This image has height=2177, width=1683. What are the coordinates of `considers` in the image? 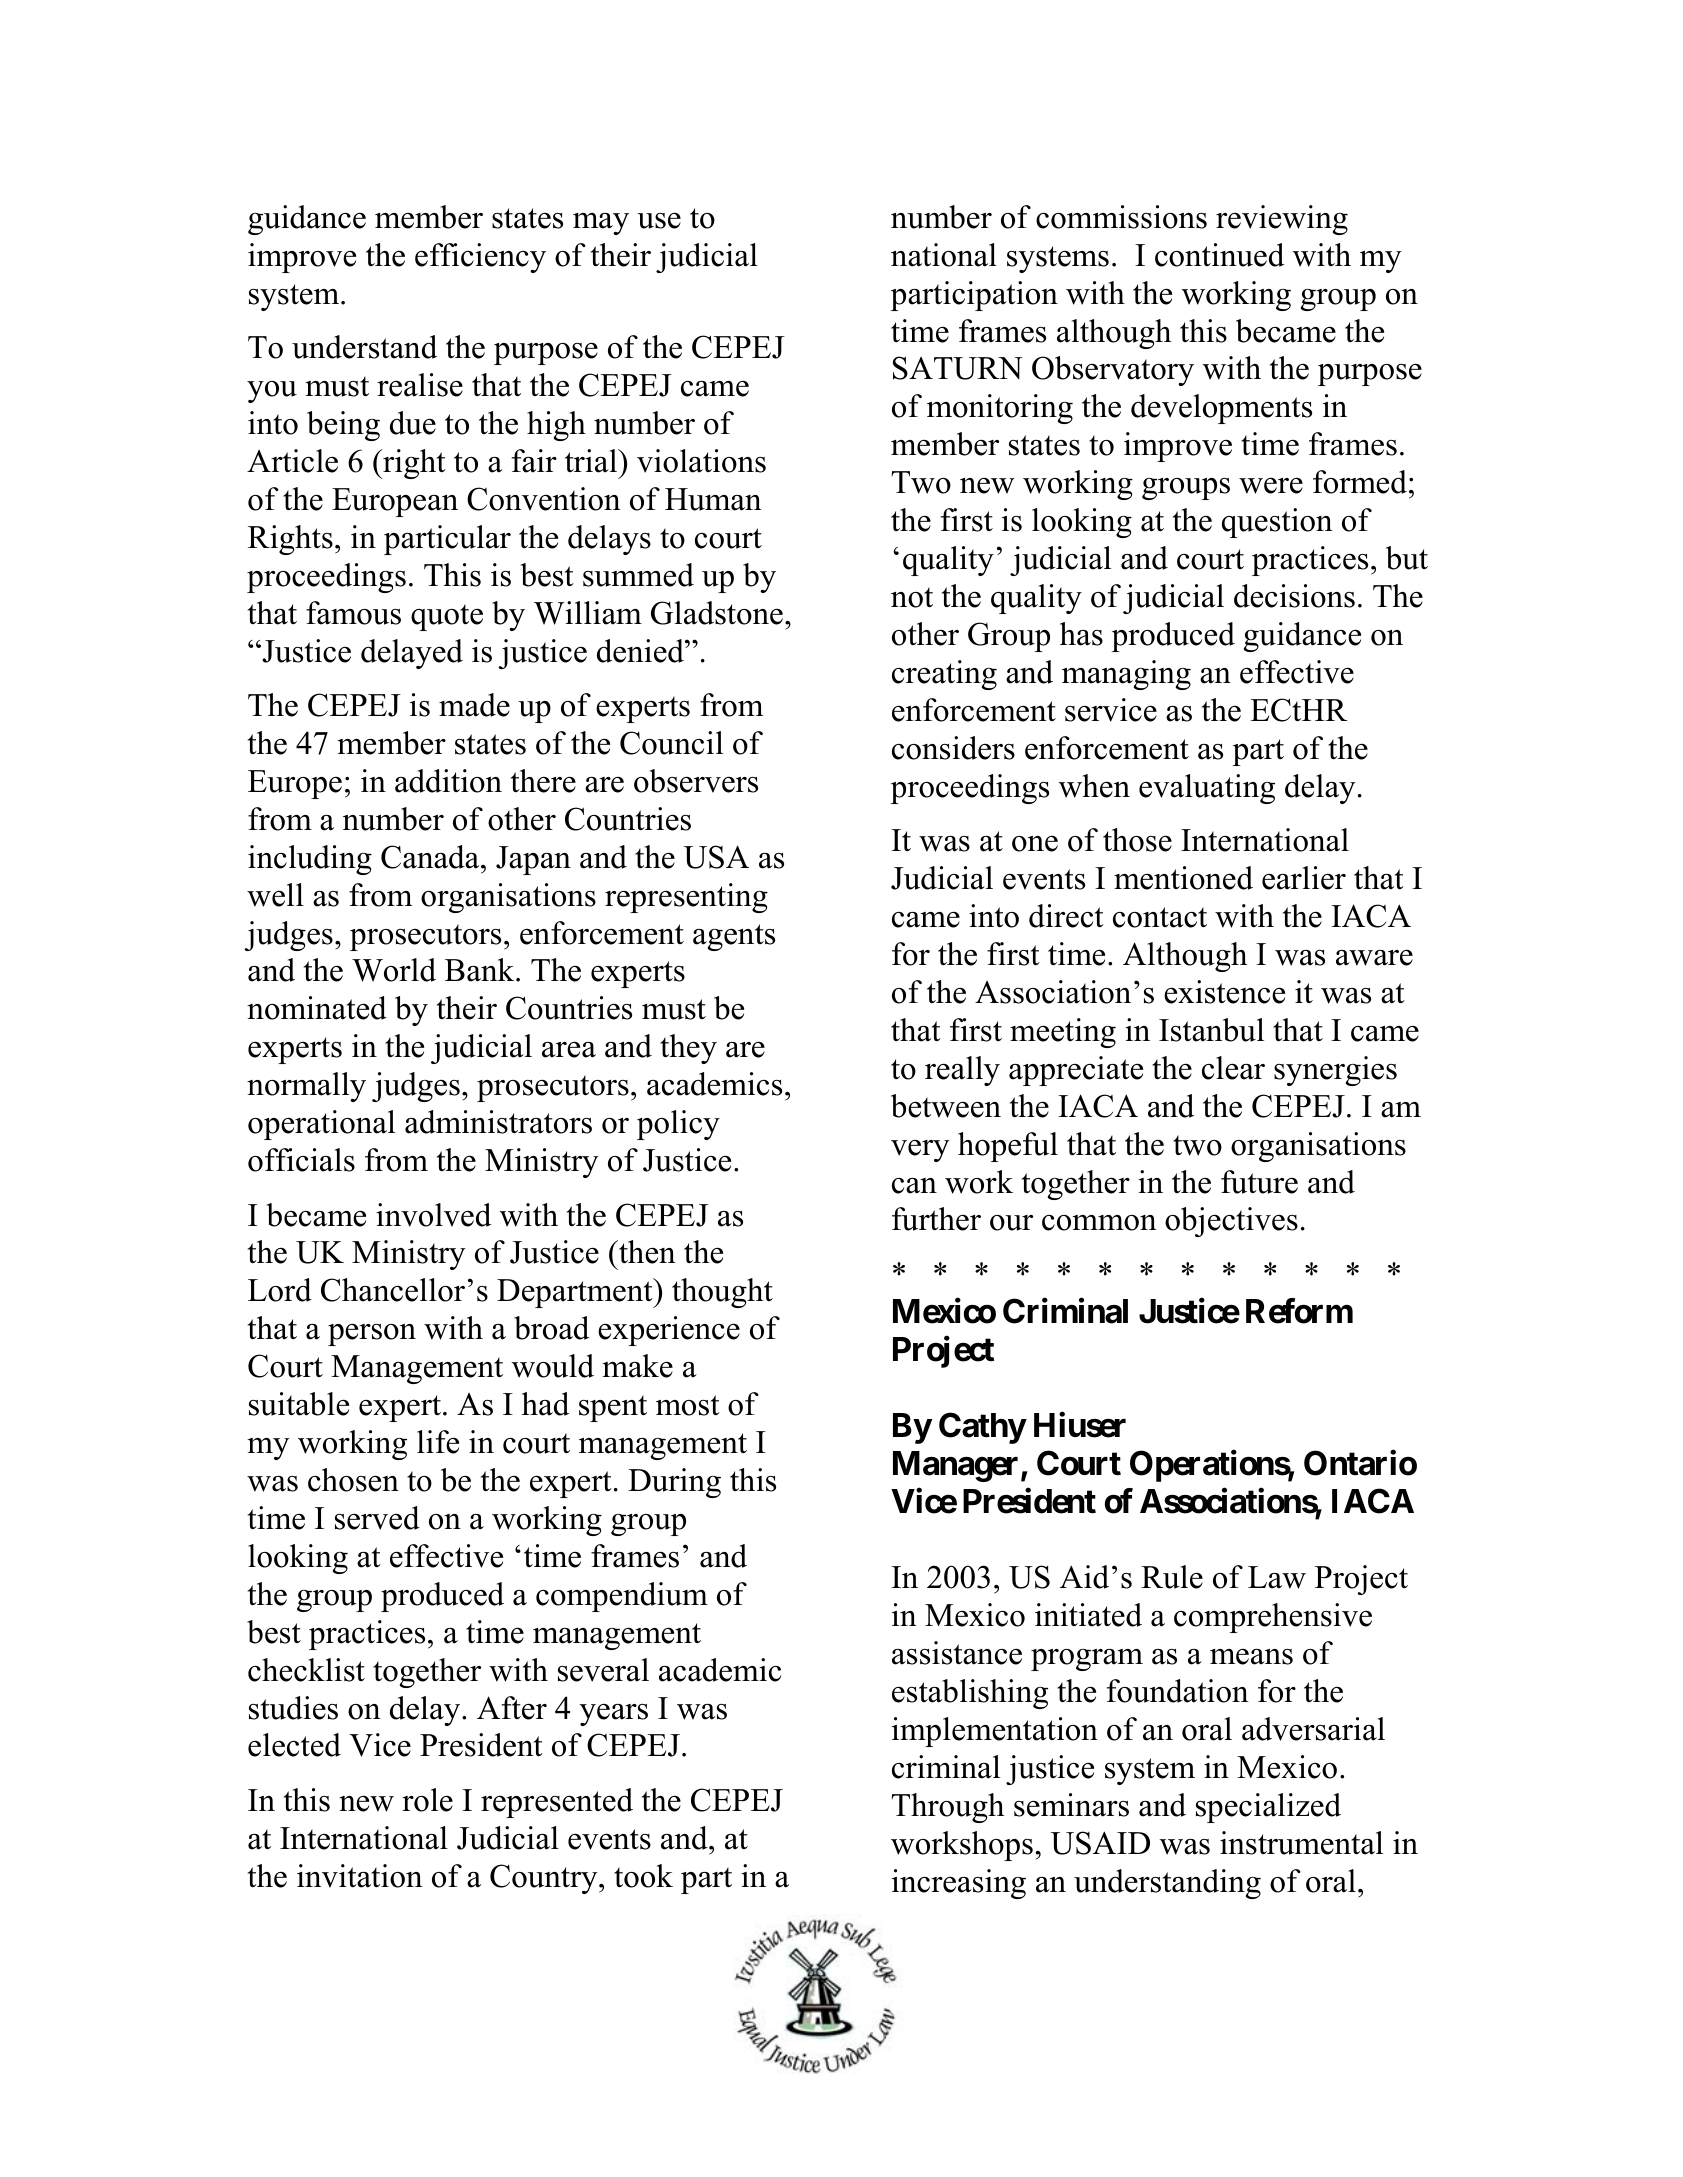 It's located at (953, 748).
